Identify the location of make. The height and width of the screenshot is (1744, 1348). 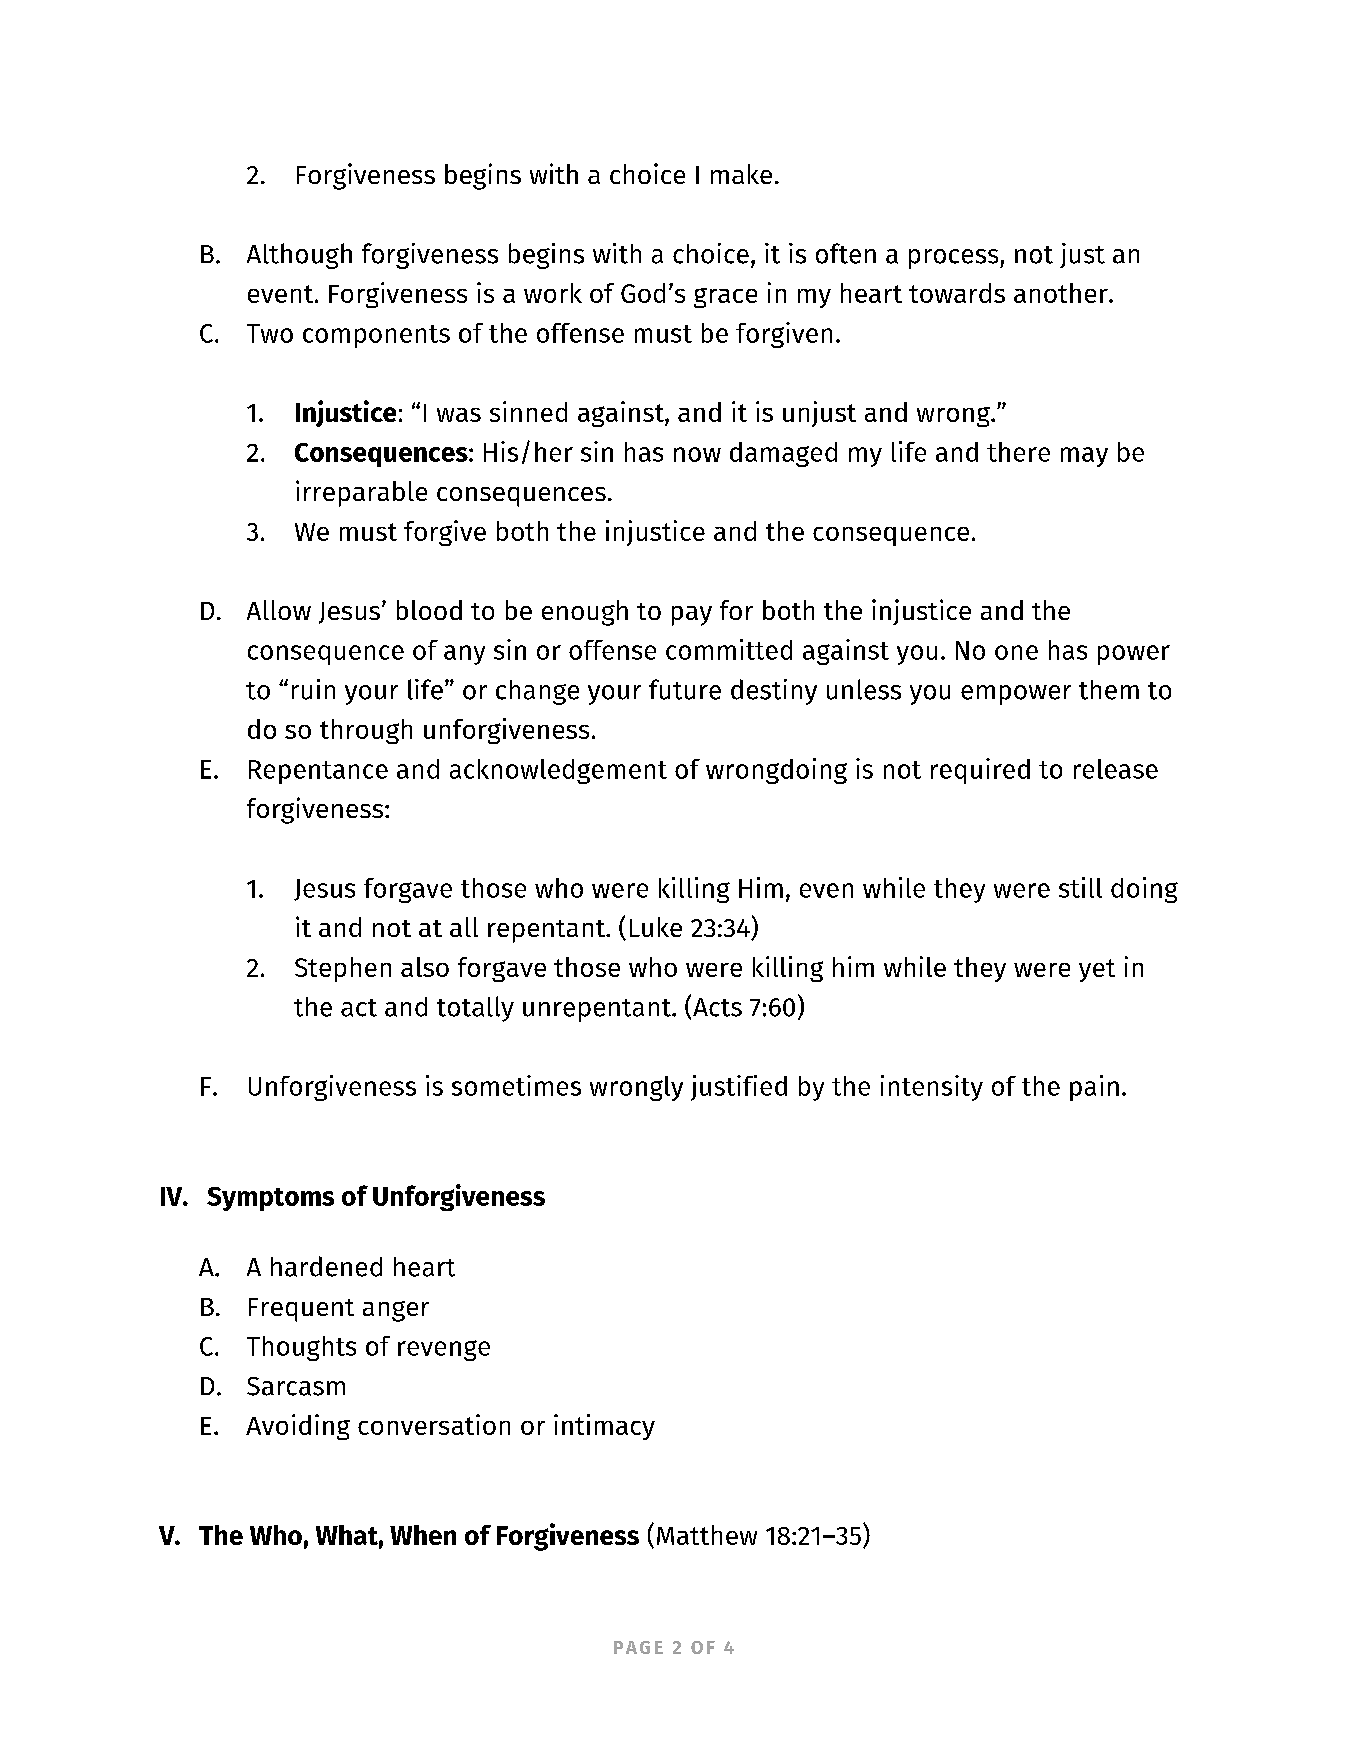
(741, 174).
